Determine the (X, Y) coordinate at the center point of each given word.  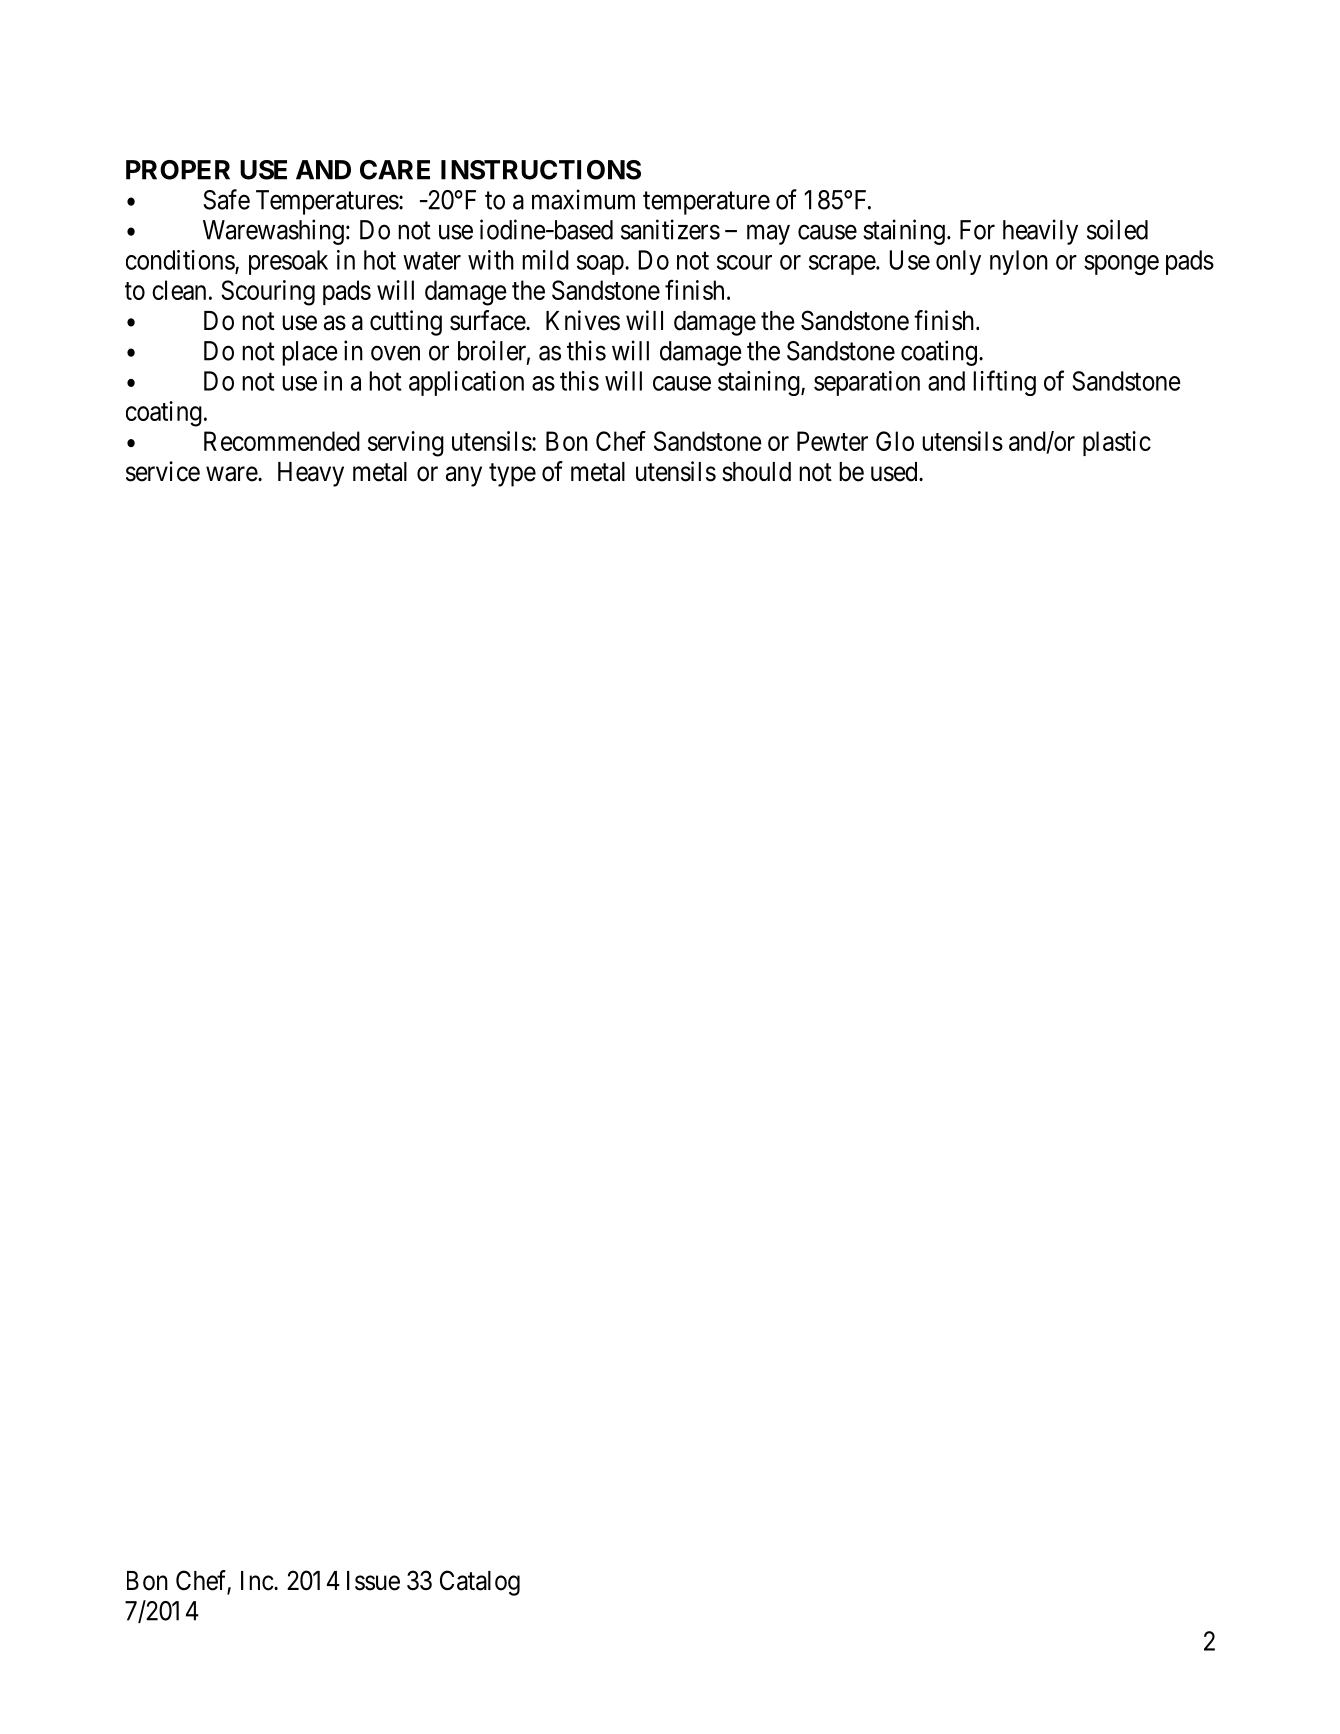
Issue (373, 1581)
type (512, 475)
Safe (226, 199)
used (895, 472)
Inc (257, 1581)
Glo (895, 441)
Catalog (480, 1583)
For (977, 230)
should (756, 472)
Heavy (311, 474)
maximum (583, 199)
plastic (1117, 443)
